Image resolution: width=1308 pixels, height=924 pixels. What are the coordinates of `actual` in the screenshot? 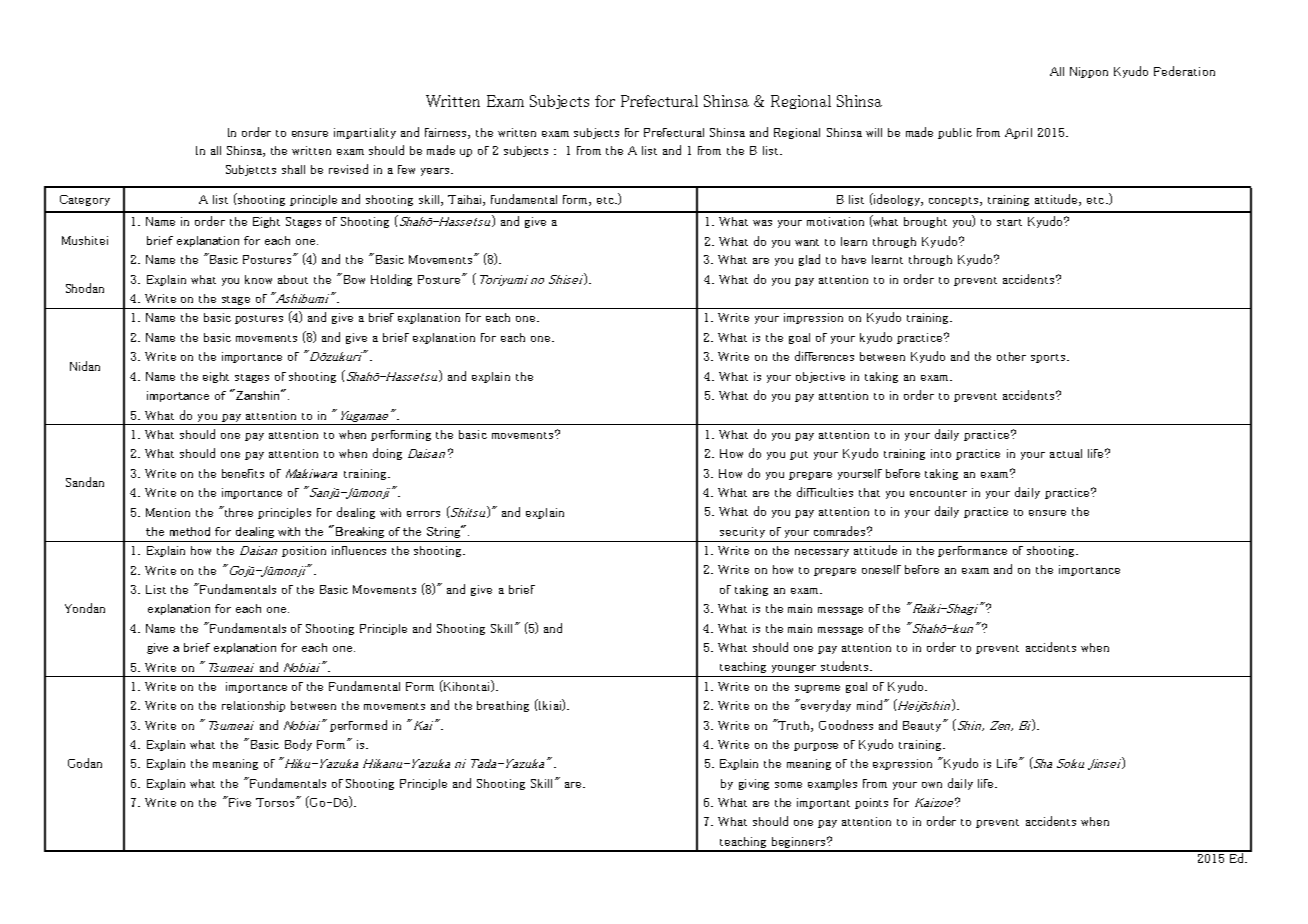 It's located at (1066, 453).
